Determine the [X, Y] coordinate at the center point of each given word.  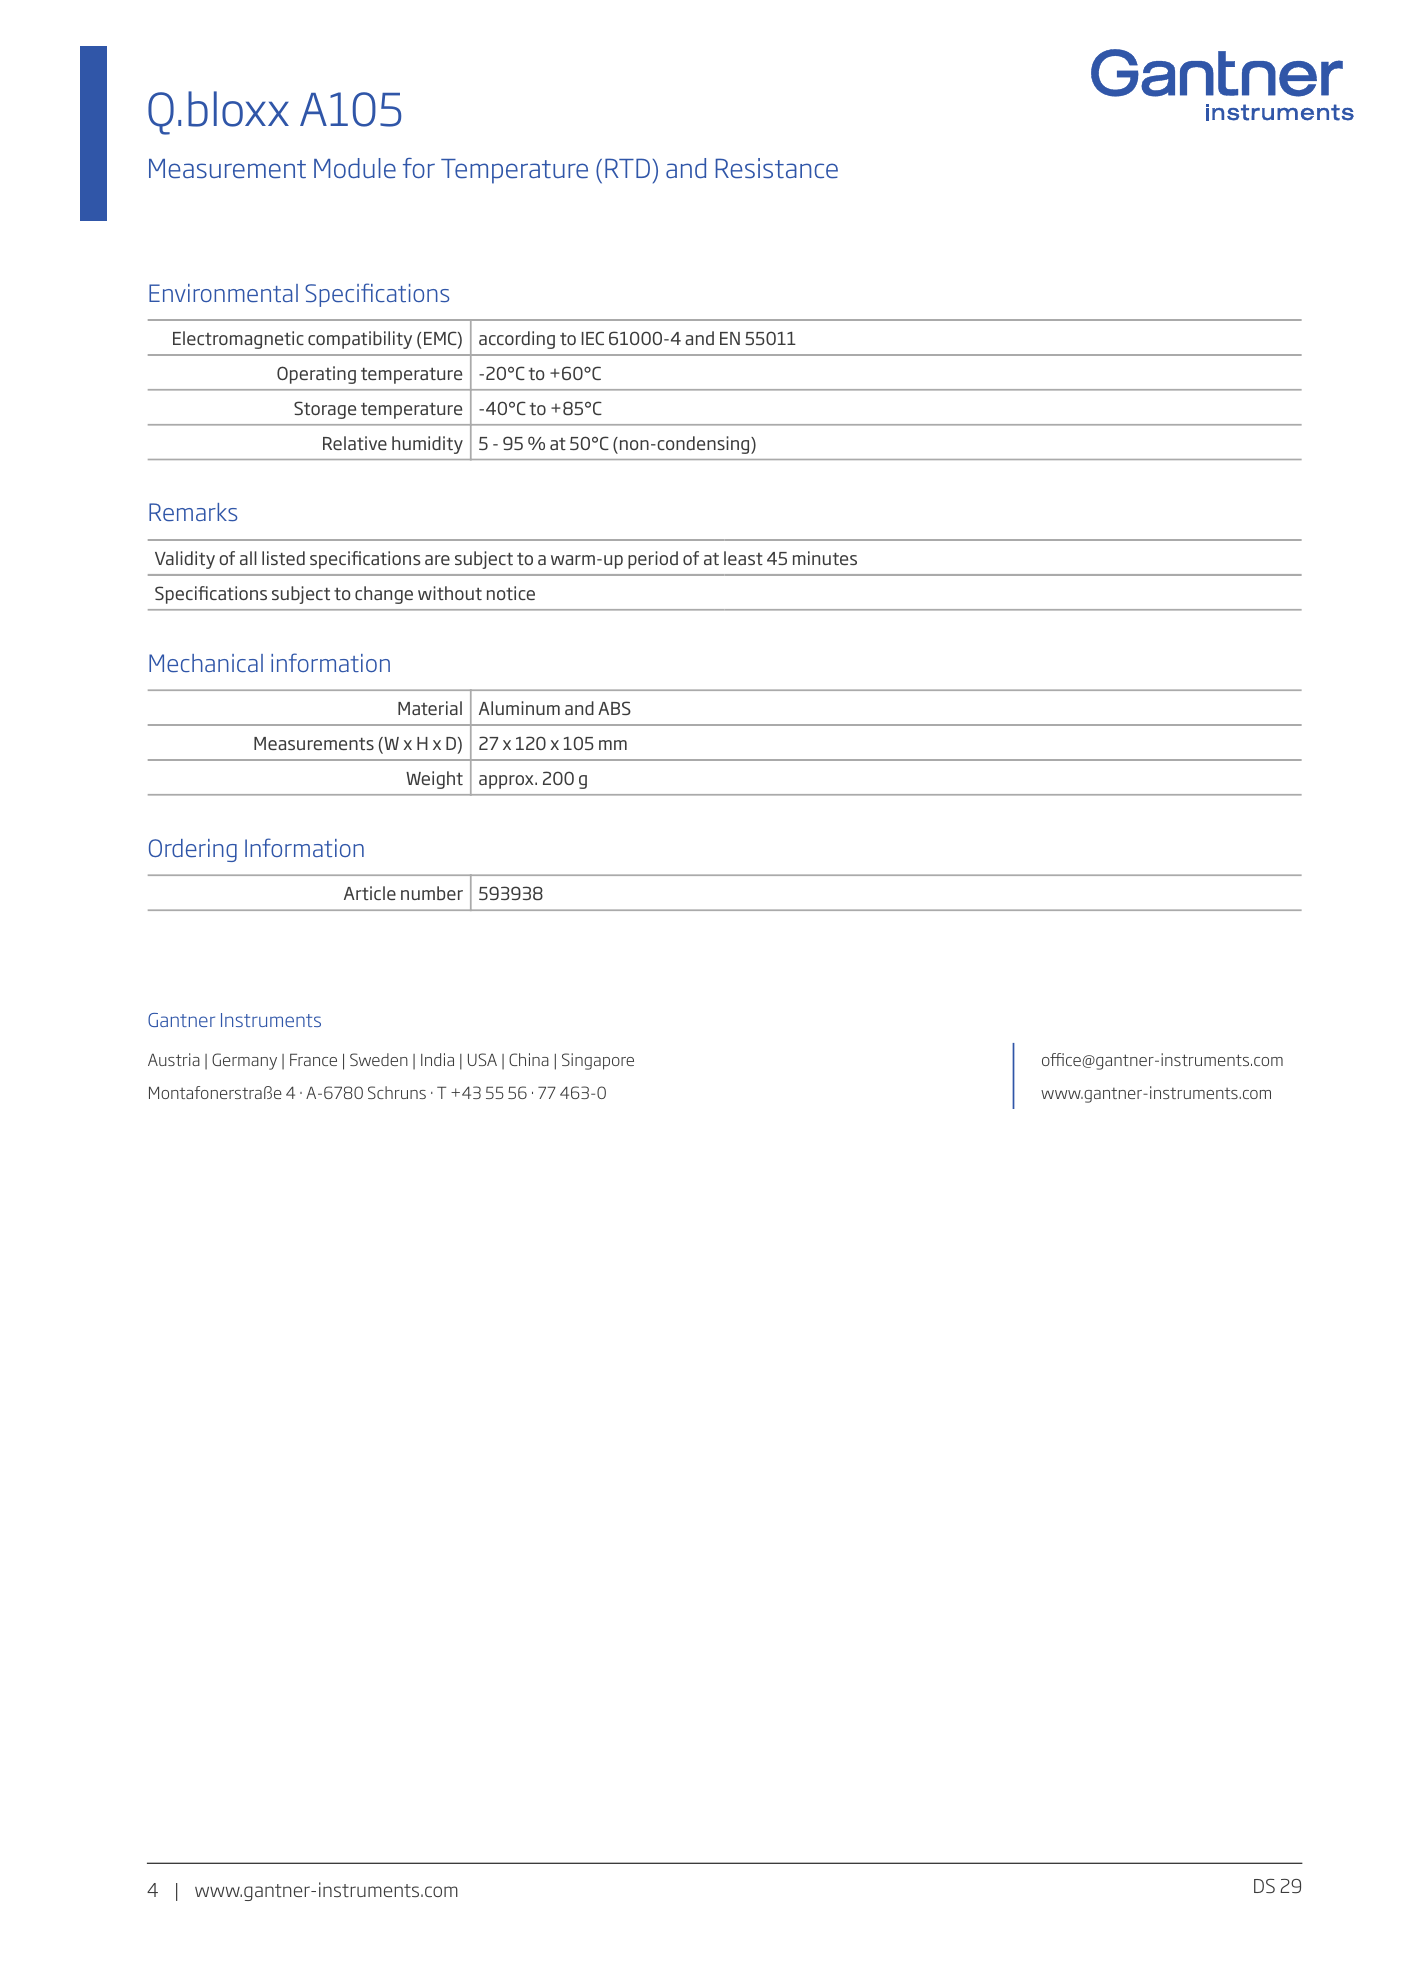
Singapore [598, 1061]
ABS [614, 708]
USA [482, 1059]
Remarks [193, 512]
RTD [627, 168]
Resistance [777, 168]
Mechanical [206, 663]
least [743, 558]
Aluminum [519, 708]
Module [355, 168]
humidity [427, 445]
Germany [244, 1061]
